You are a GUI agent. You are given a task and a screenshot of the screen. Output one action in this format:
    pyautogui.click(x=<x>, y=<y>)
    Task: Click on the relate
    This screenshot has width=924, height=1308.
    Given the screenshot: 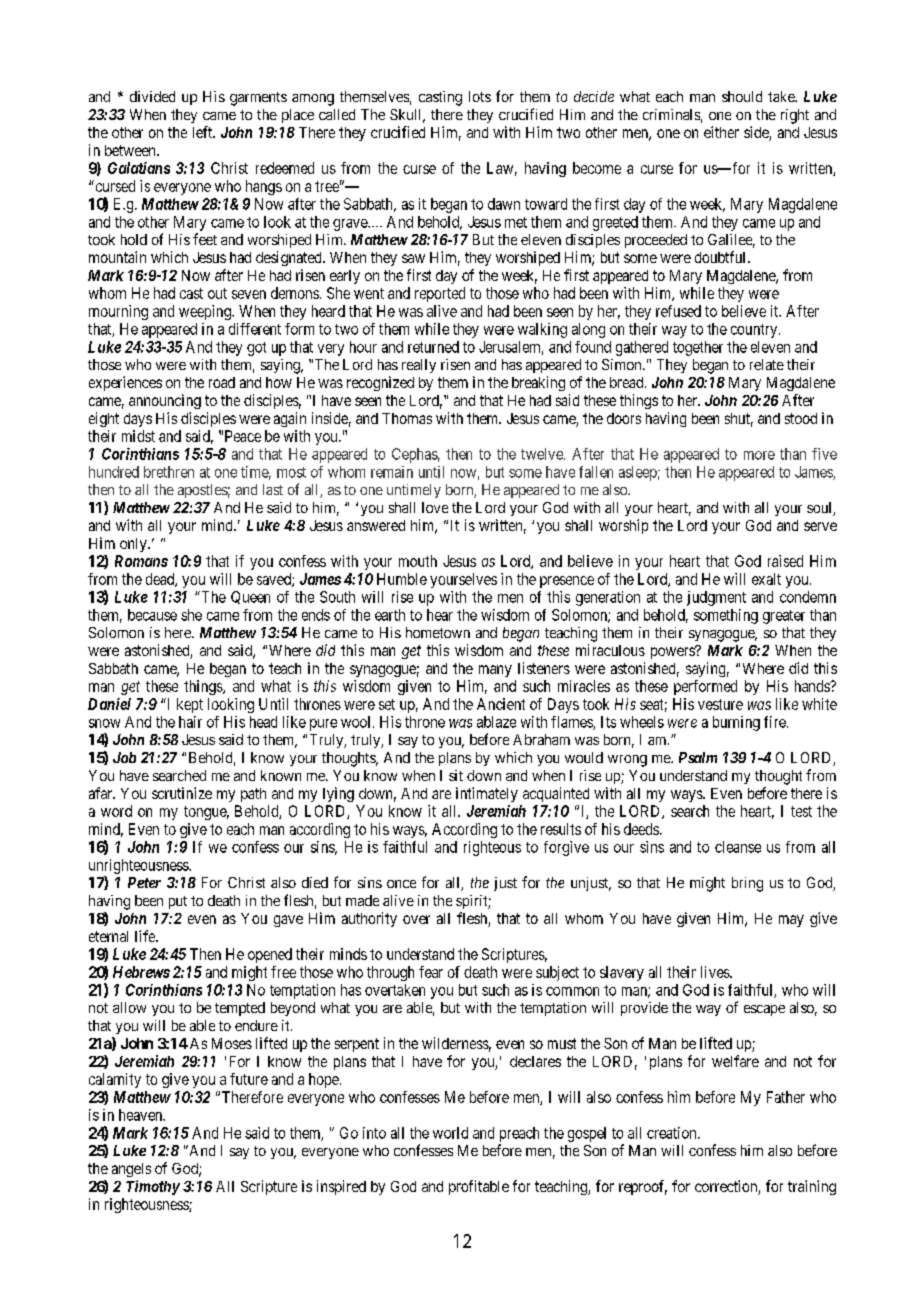 What is the action you would take?
    pyautogui.click(x=767, y=364)
